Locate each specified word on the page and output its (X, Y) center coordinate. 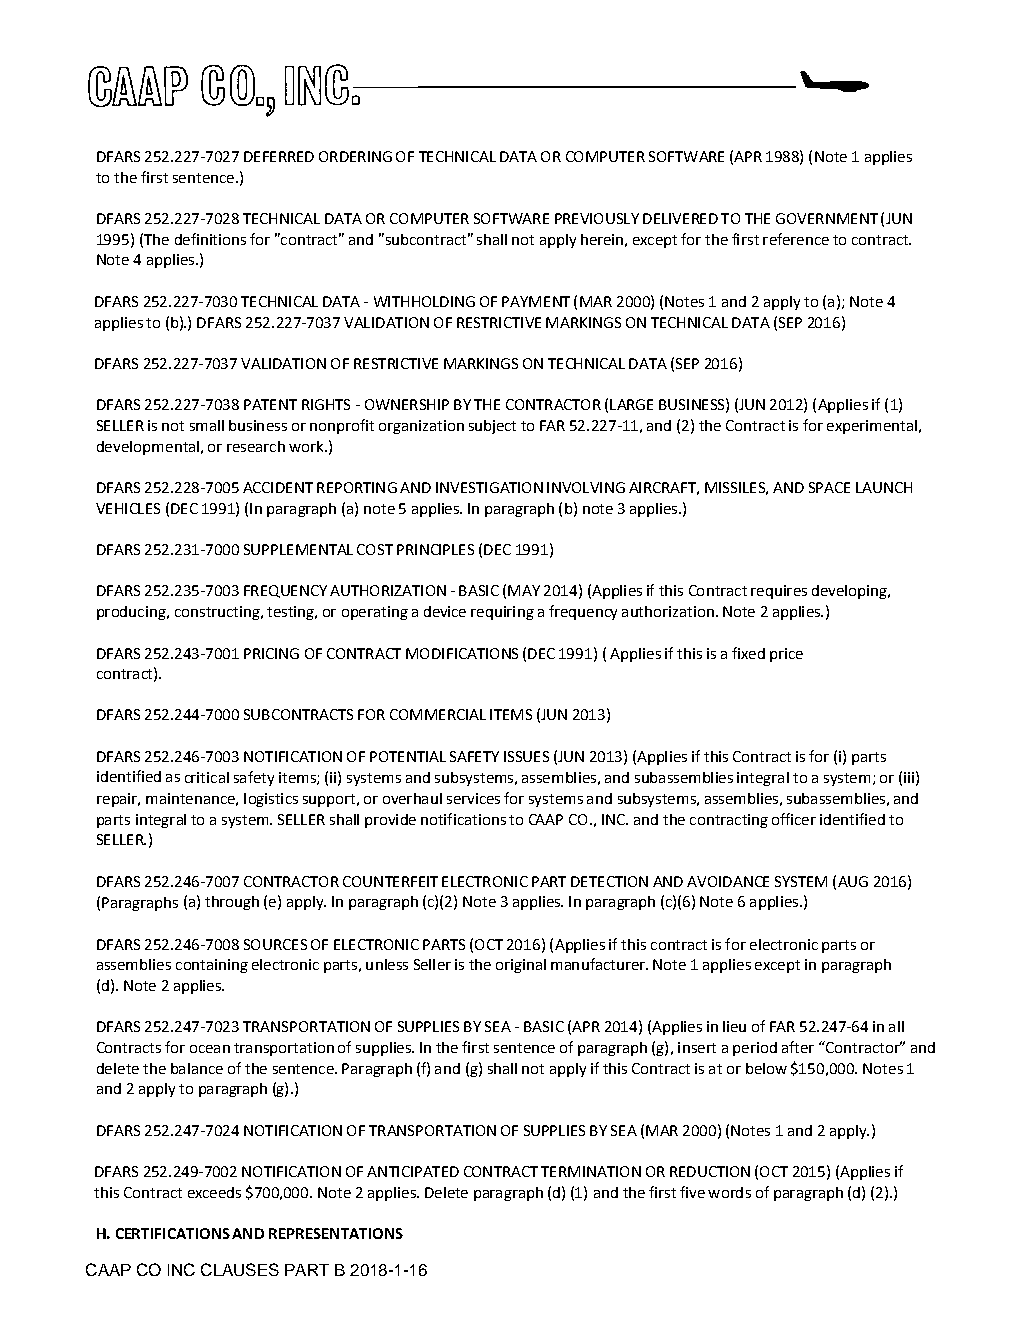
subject (492, 427)
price (786, 655)
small (207, 425)
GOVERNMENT (827, 218)
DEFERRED (279, 156)
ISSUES (526, 756)
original (521, 966)
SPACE (829, 487)
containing (212, 966)
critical (207, 777)
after (798, 1047)
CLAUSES (240, 1269)
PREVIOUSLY (597, 218)
